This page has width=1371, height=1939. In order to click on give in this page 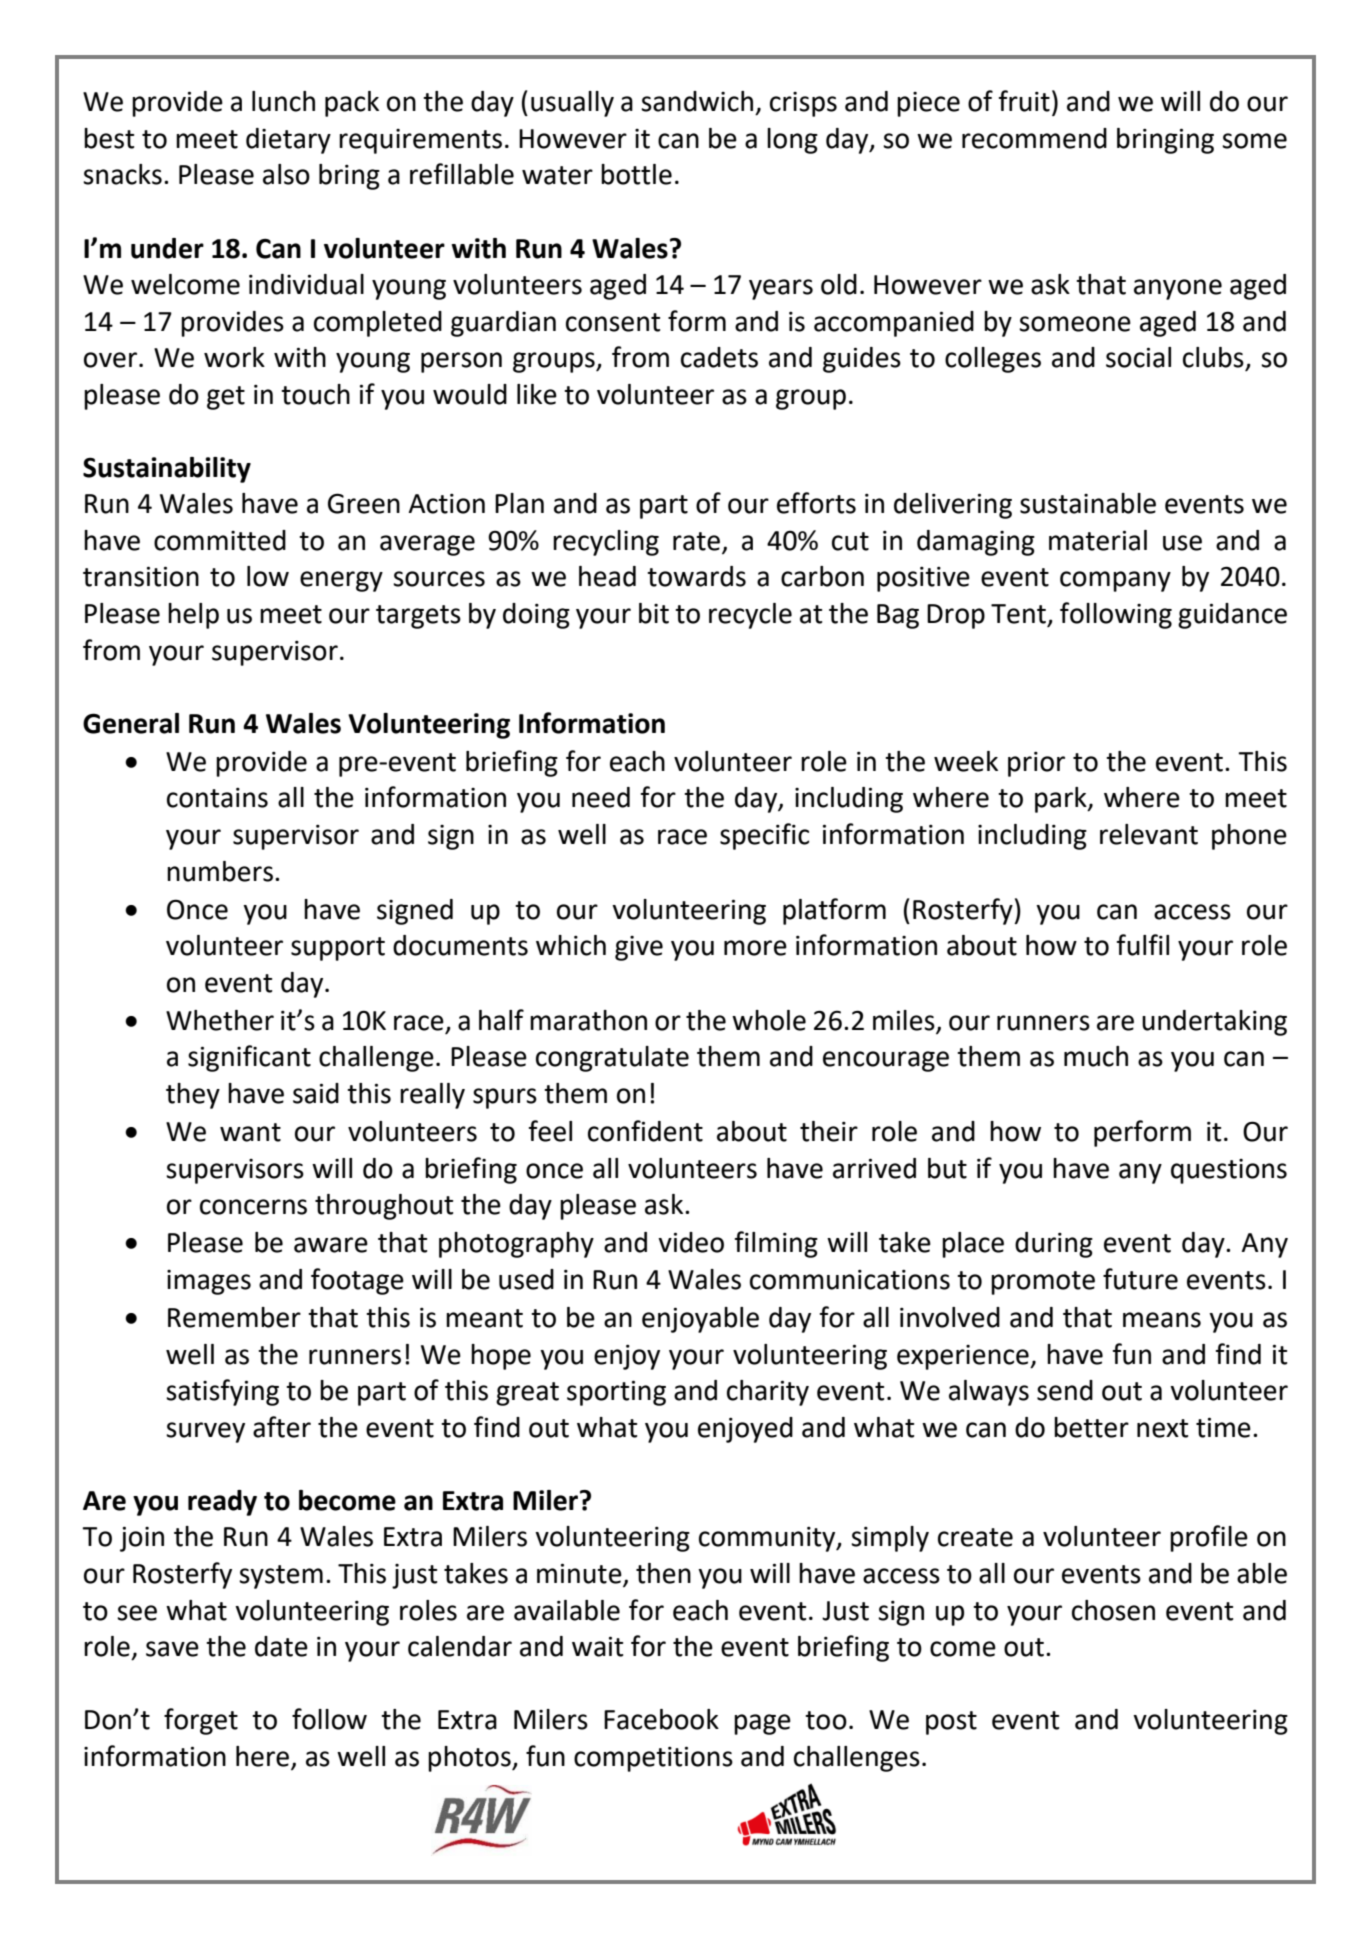, I will do `click(639, 948)`.
